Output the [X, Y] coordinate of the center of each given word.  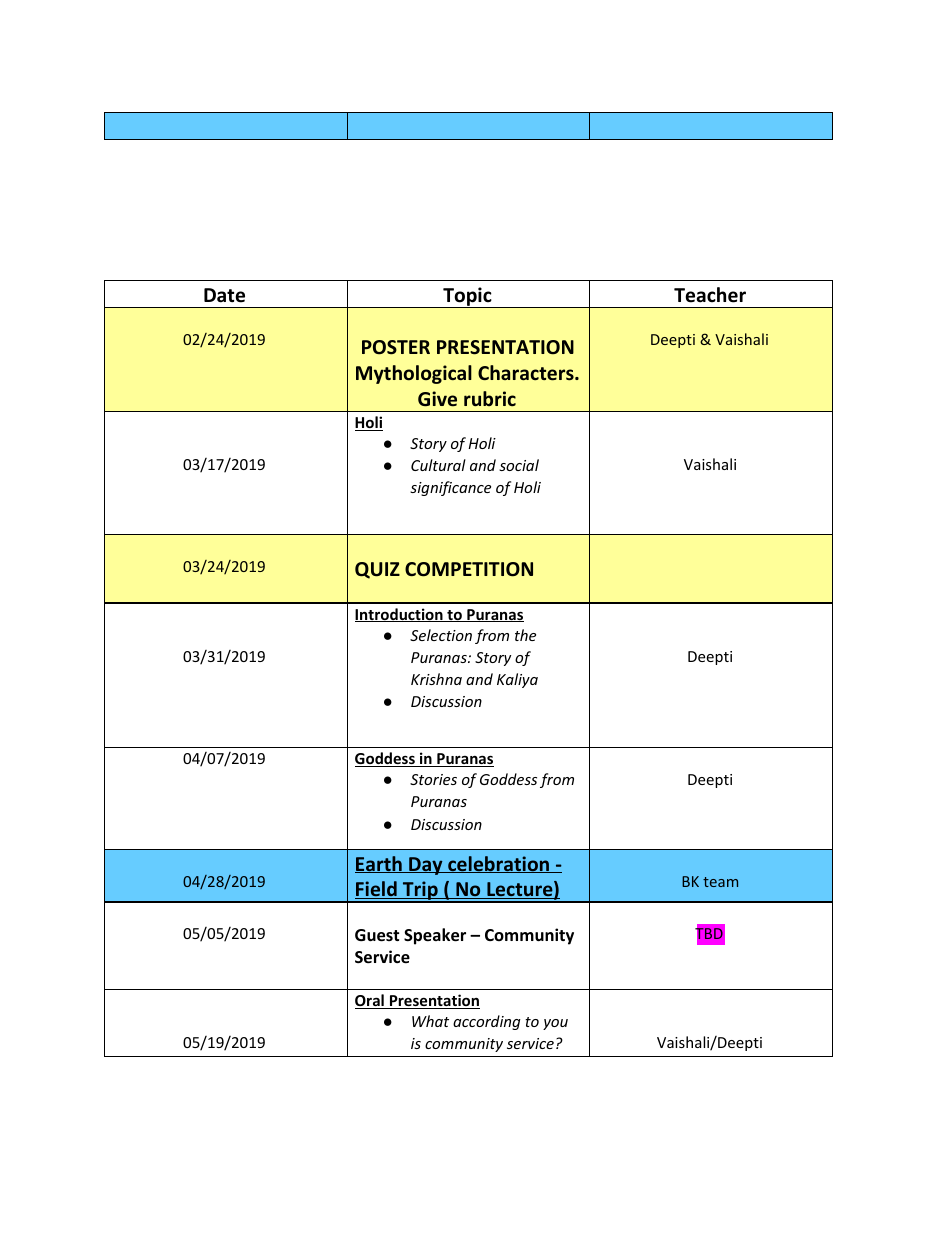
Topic [467, 297]
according [487, 1022]
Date [224, 295]
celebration [499, 864]
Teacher [710, 295]
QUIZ [377, 570]
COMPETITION [469, 569]
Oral [370, 1001]
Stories [433, 779]
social [519, 465]
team [720, 882]
